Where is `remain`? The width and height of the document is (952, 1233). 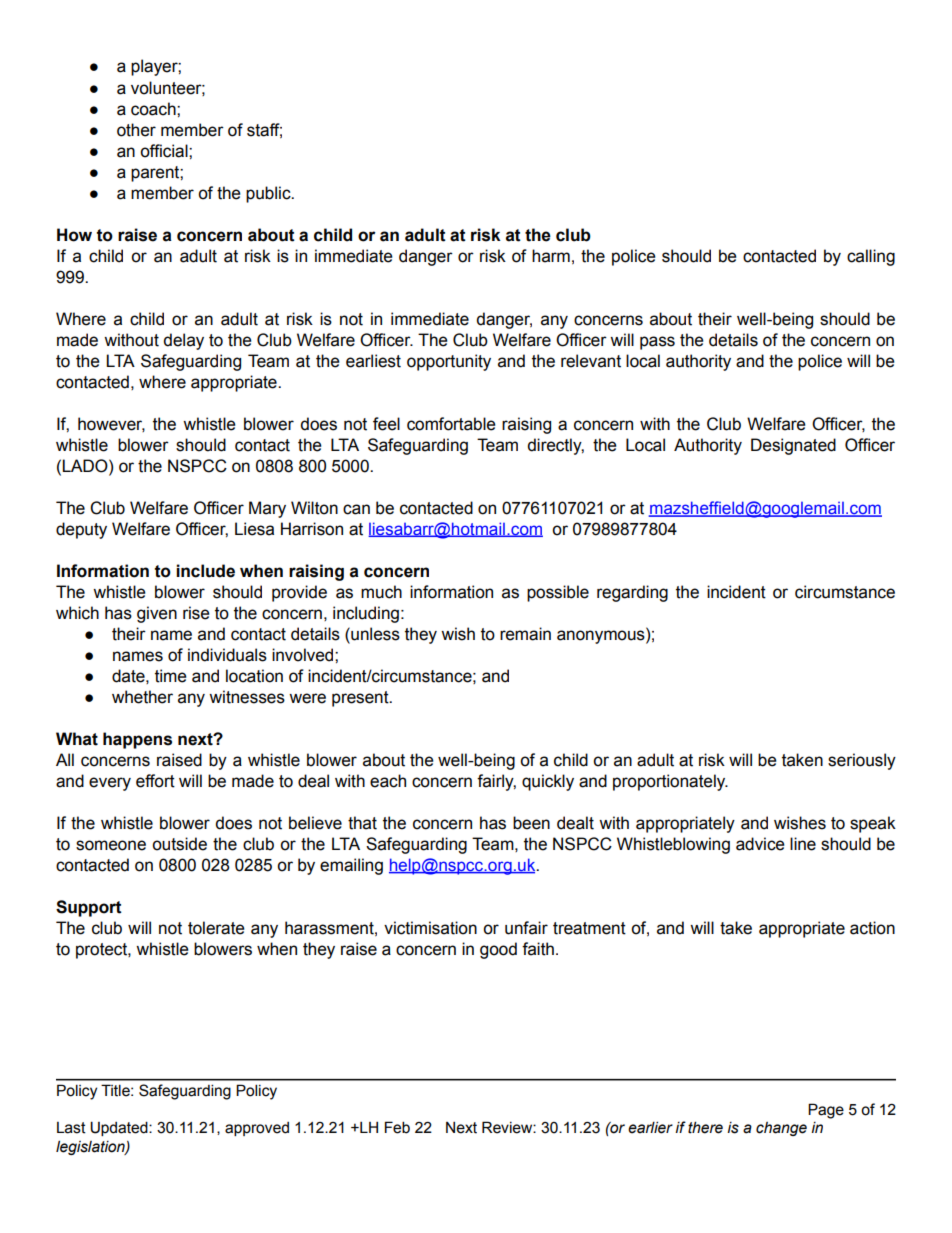 remain is located at coordinates (525, 634).
